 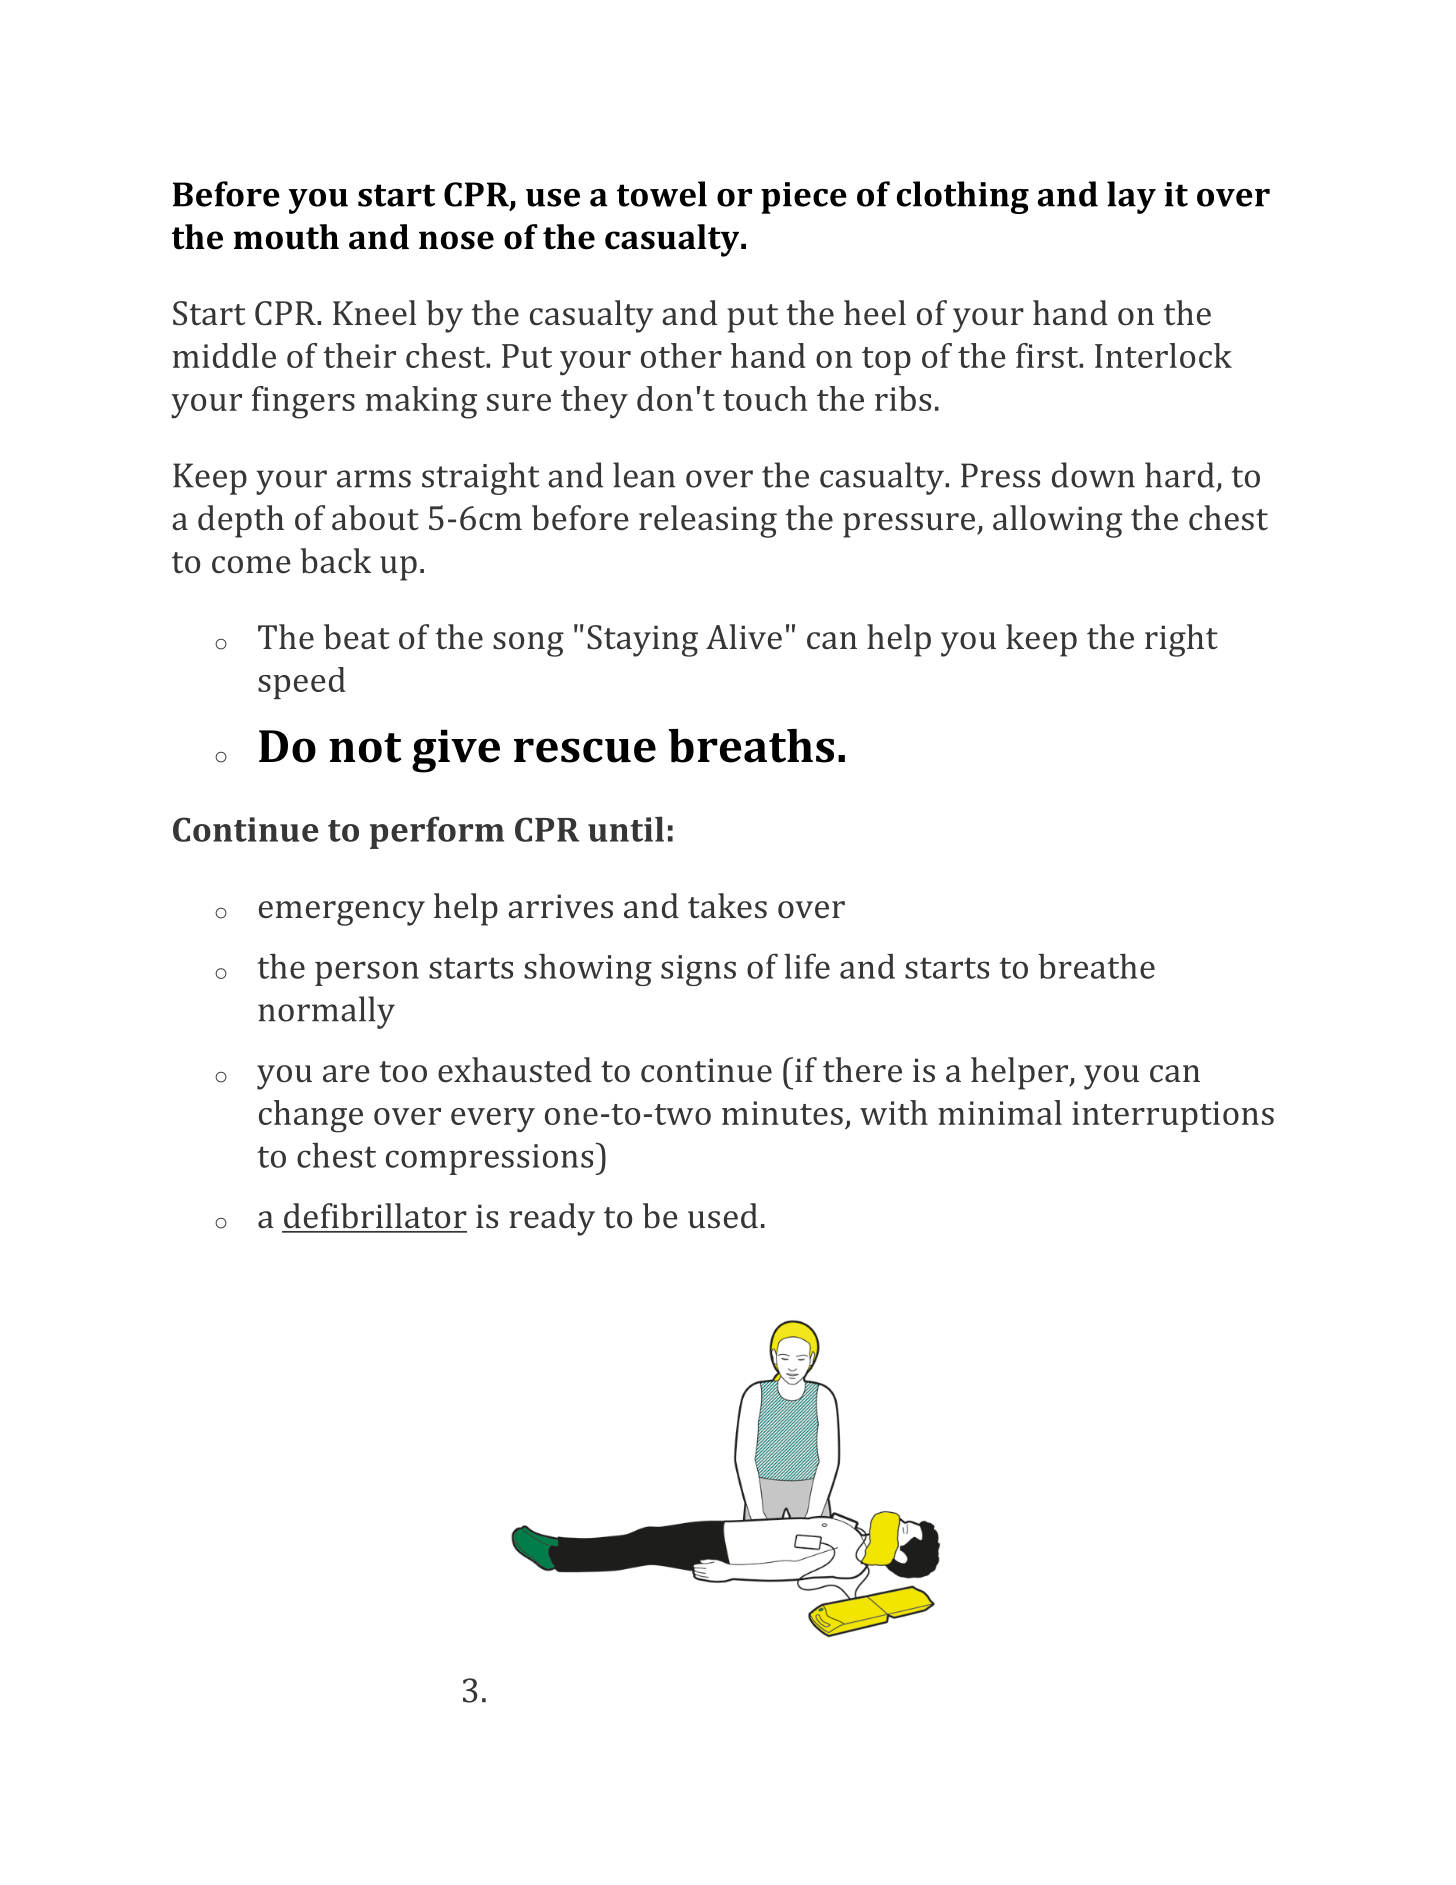 I want to click on allowing, so click(x=1057, y=521).
